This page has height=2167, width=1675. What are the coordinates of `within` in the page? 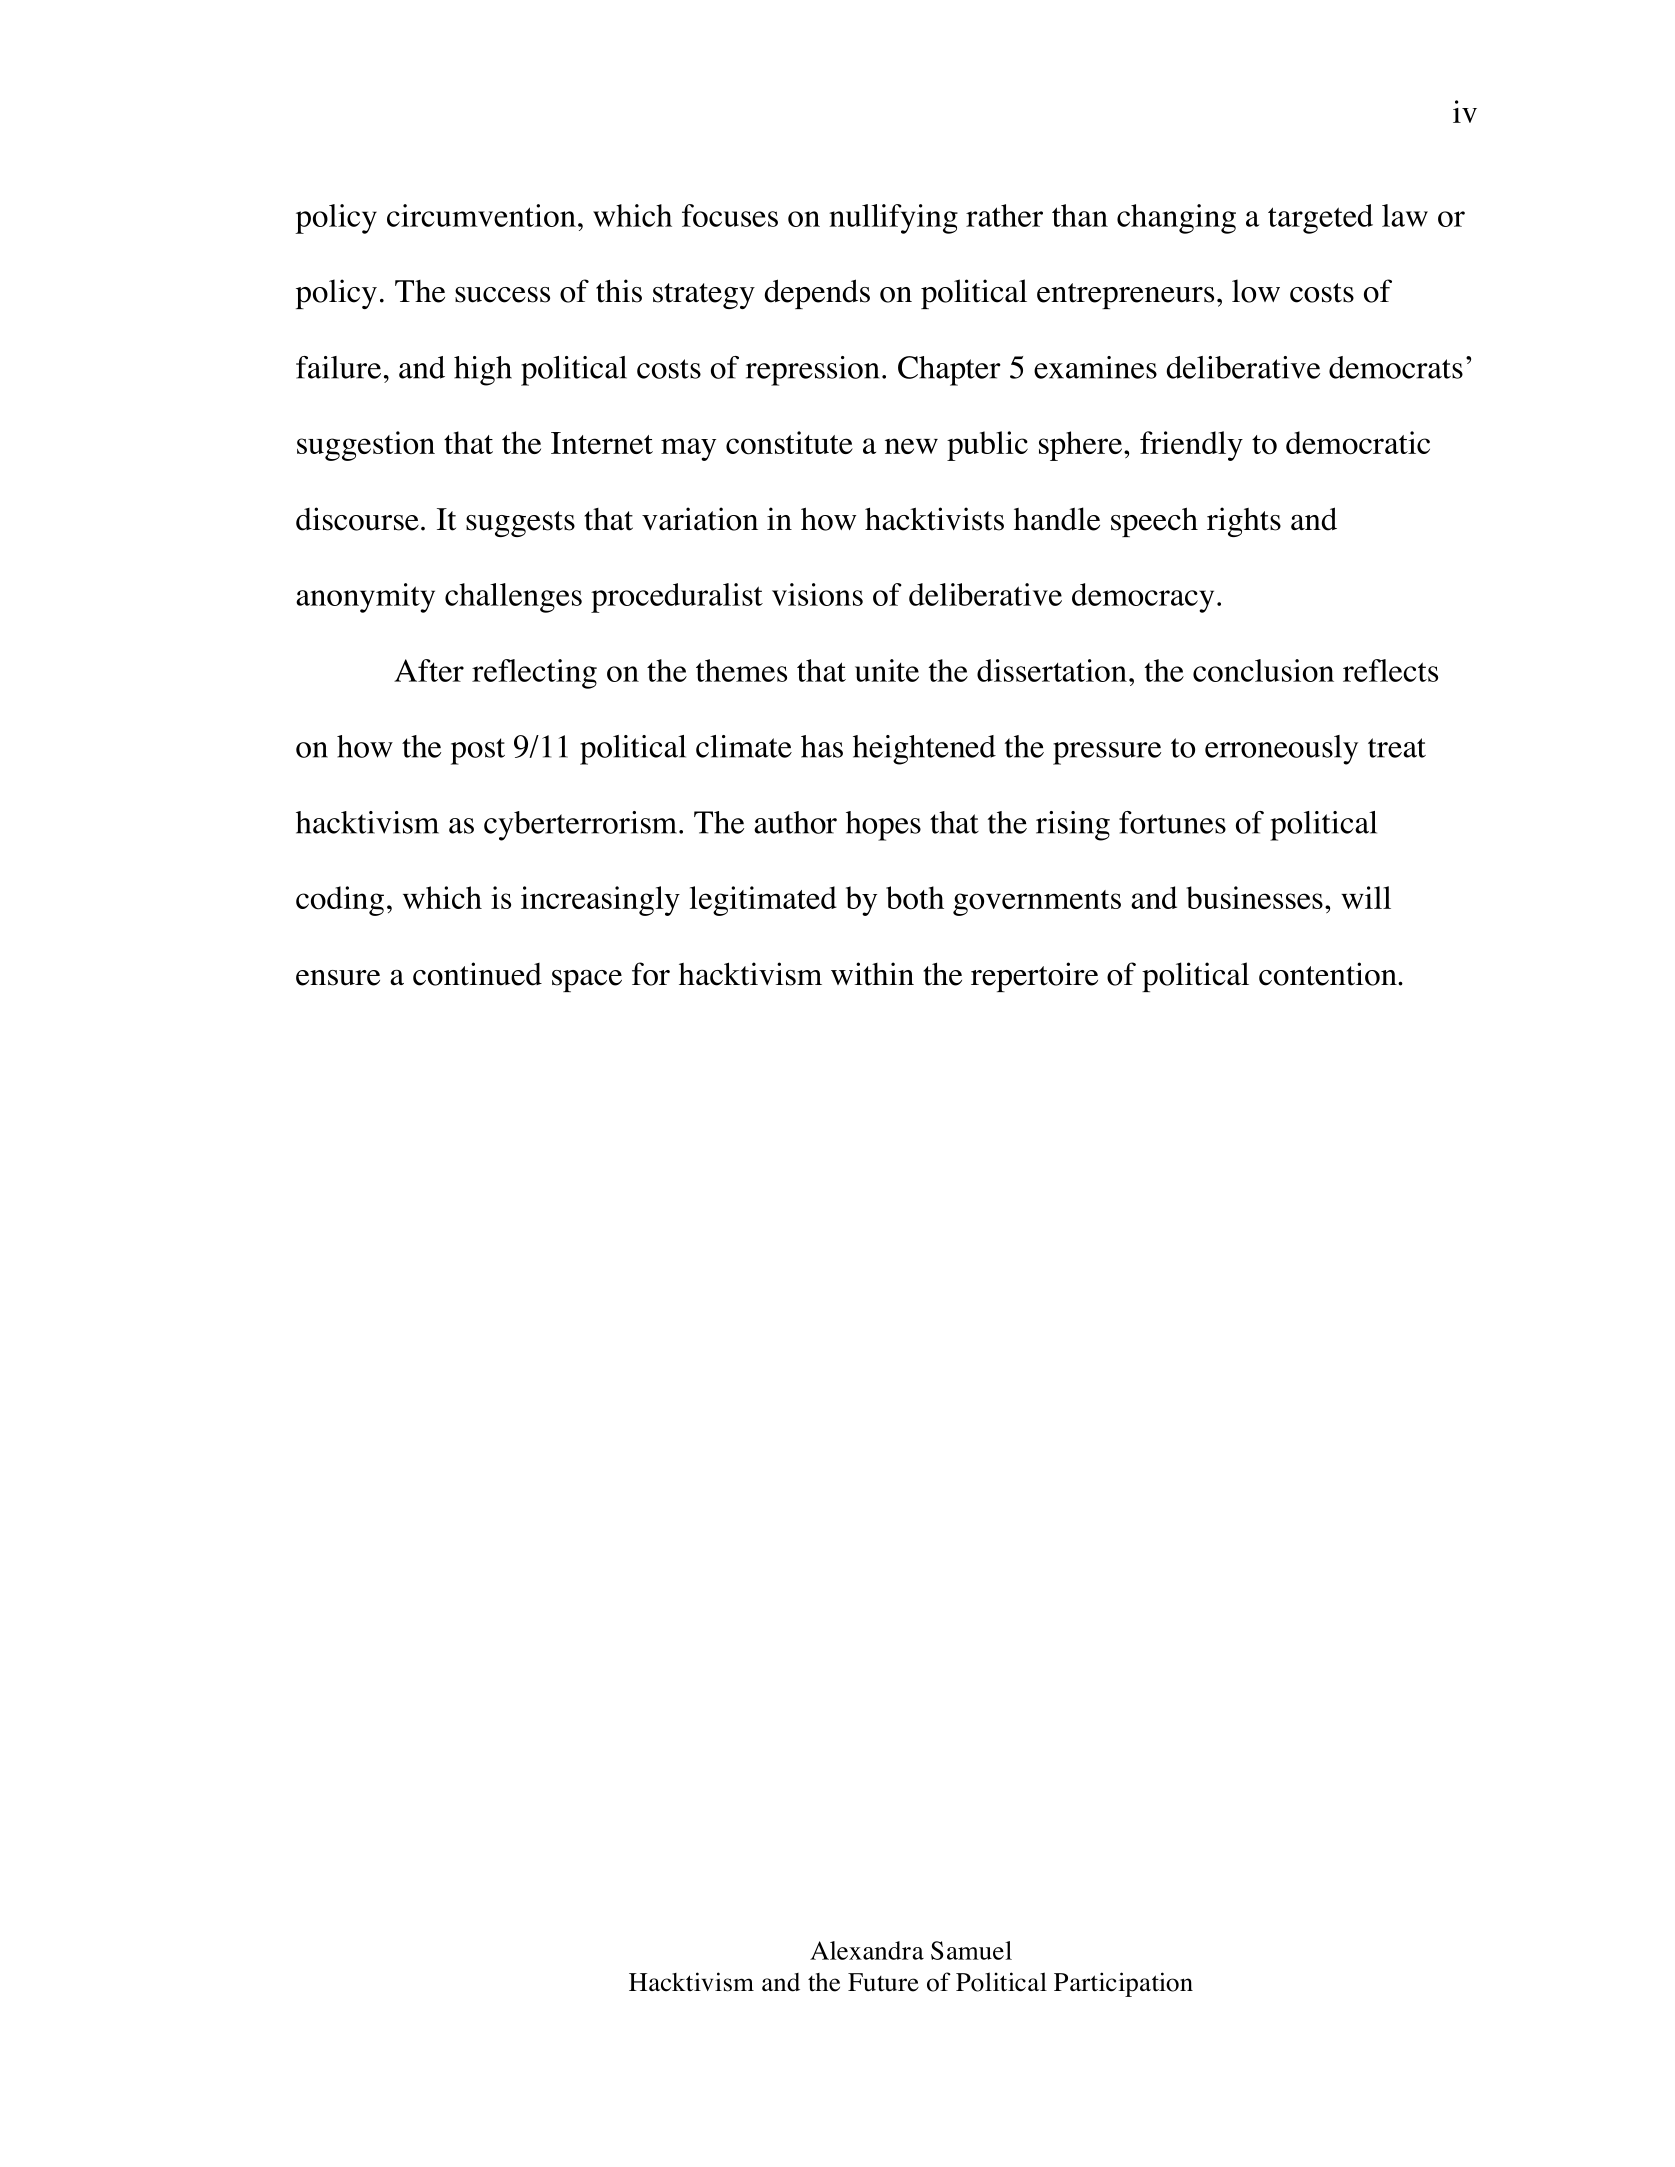 It's located at (872, 974).
